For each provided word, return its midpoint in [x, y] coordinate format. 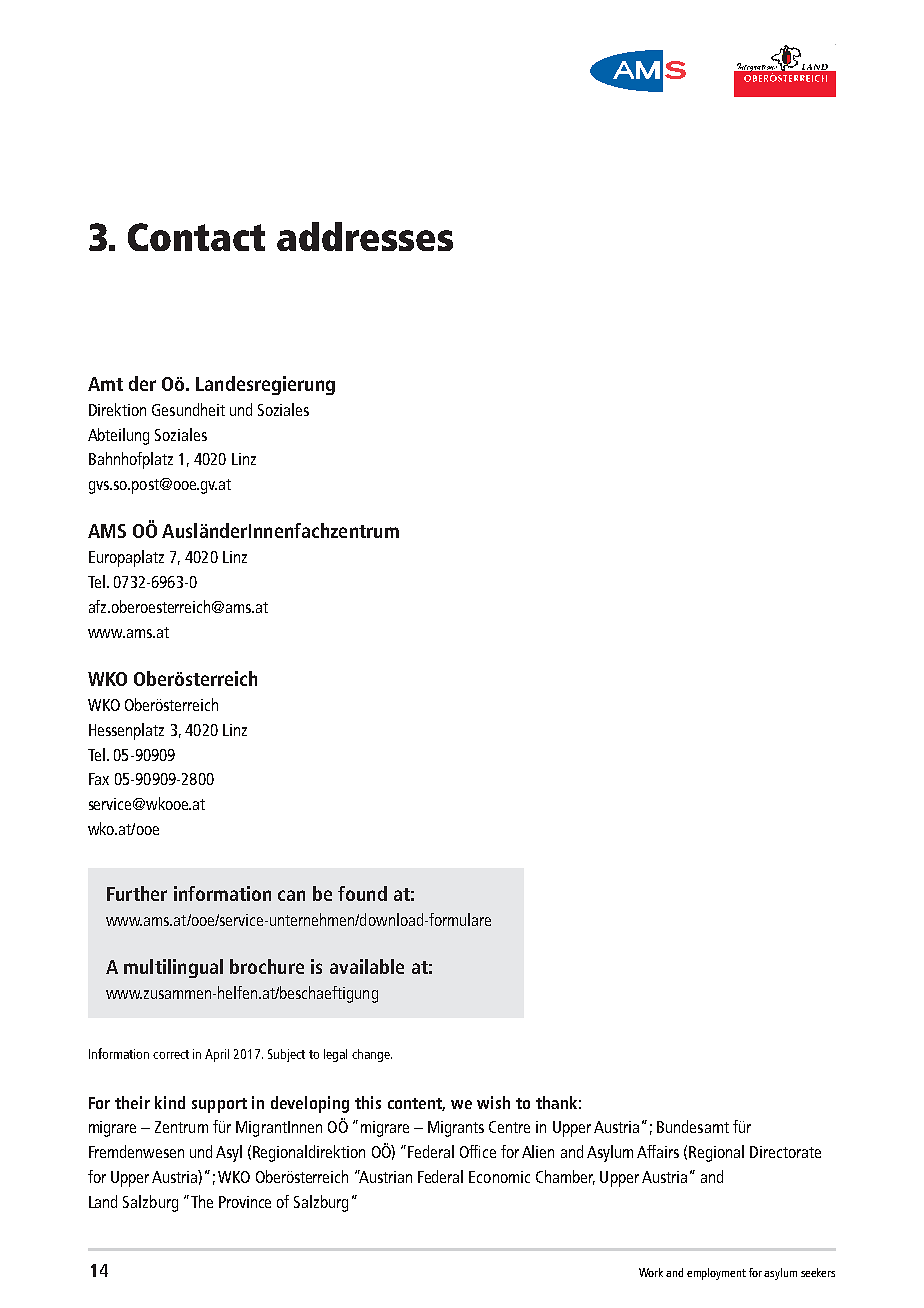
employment [716, 1274]
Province [245, 1202]
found [362, 893]
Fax [99, 779]
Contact [196, 237]
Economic [499, 1177]
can [291, 895]
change [372, 1055]
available [367, 966]
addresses [365, 236]
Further [137, 893]
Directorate [785, 1152]
